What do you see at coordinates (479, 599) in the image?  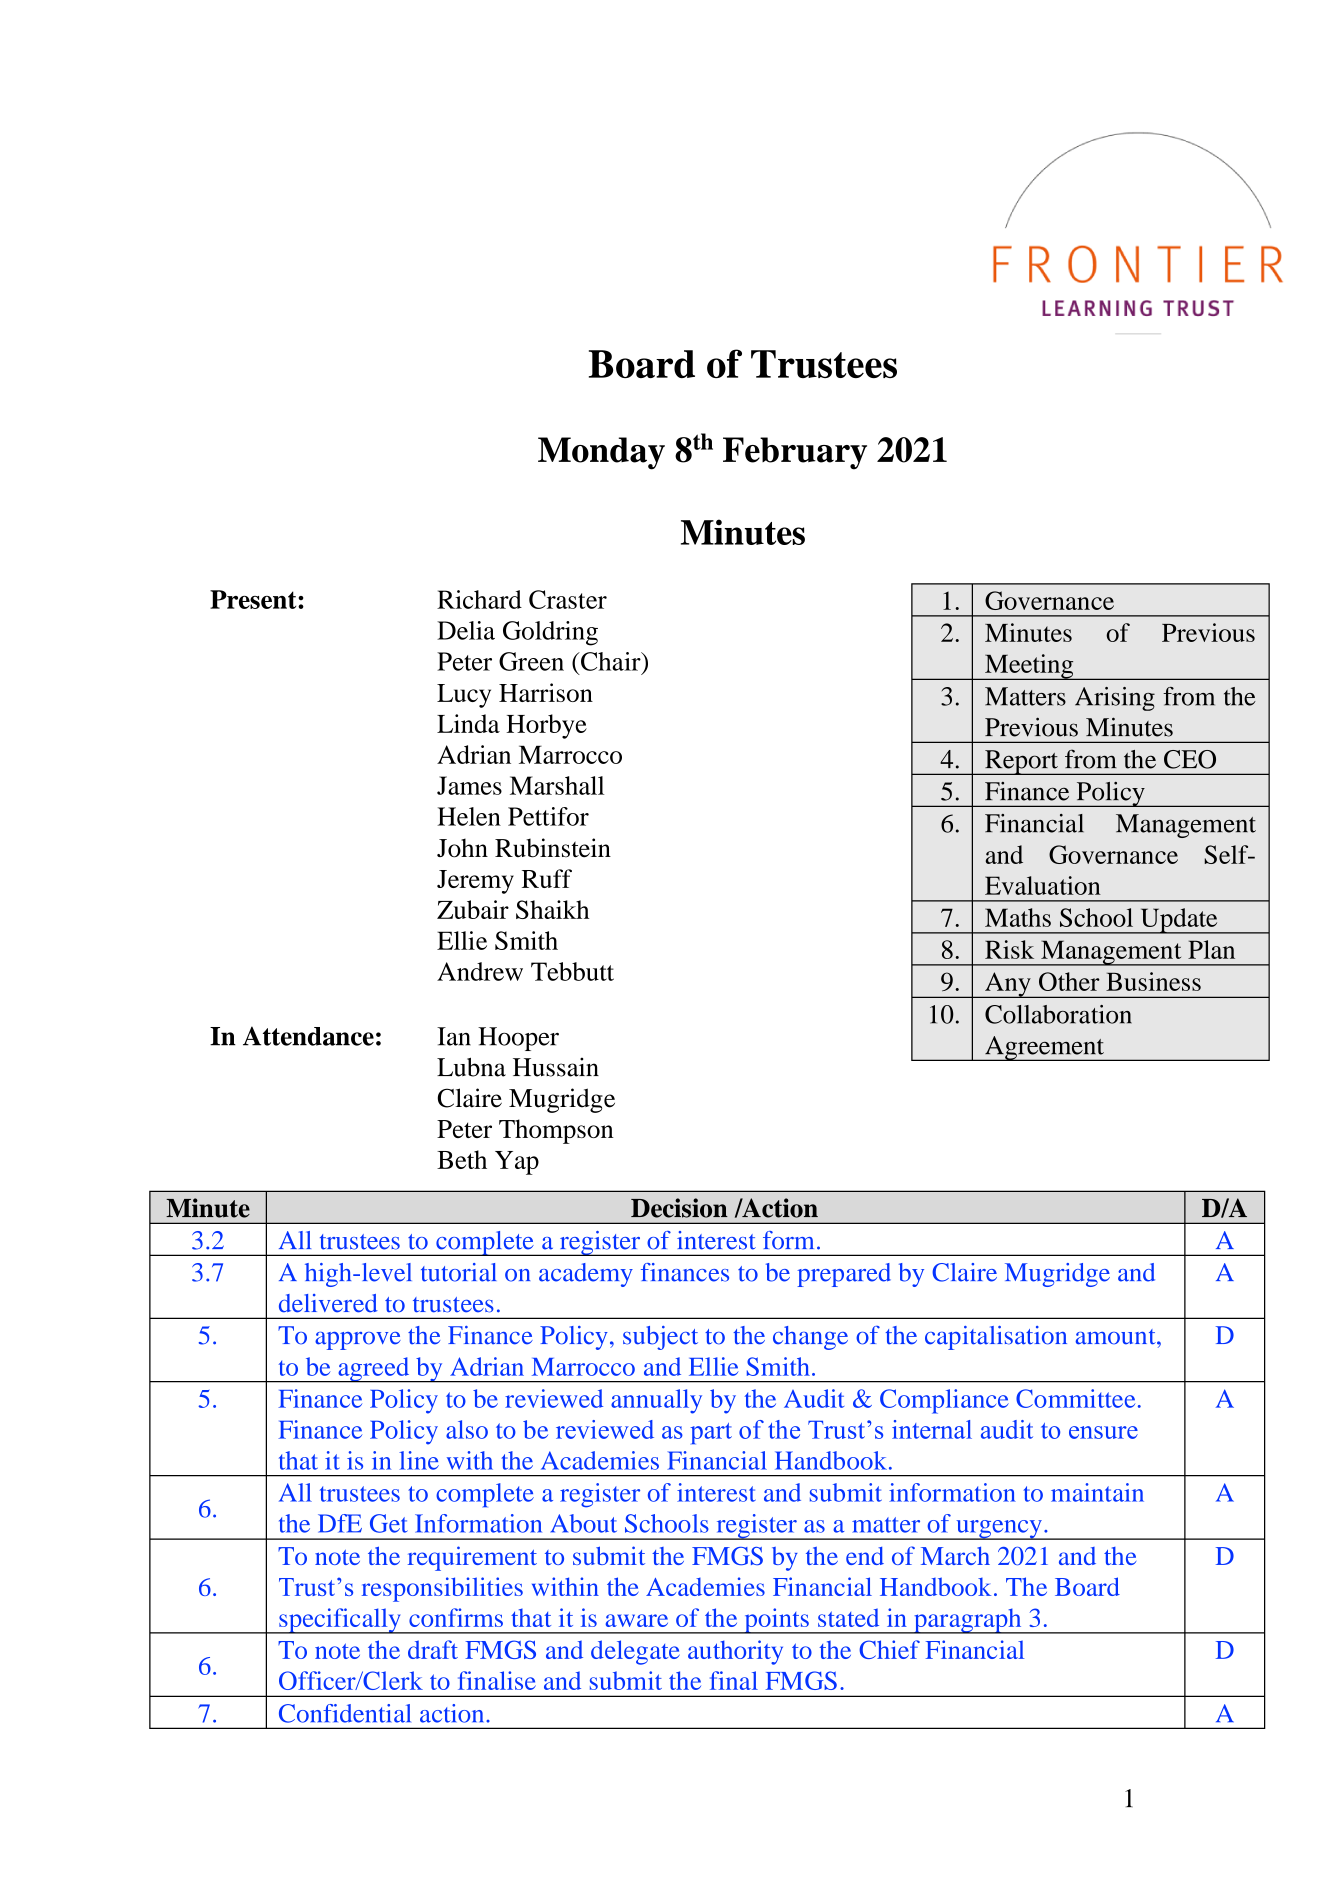 I see `Richard` at bounding box center [479, 599].
